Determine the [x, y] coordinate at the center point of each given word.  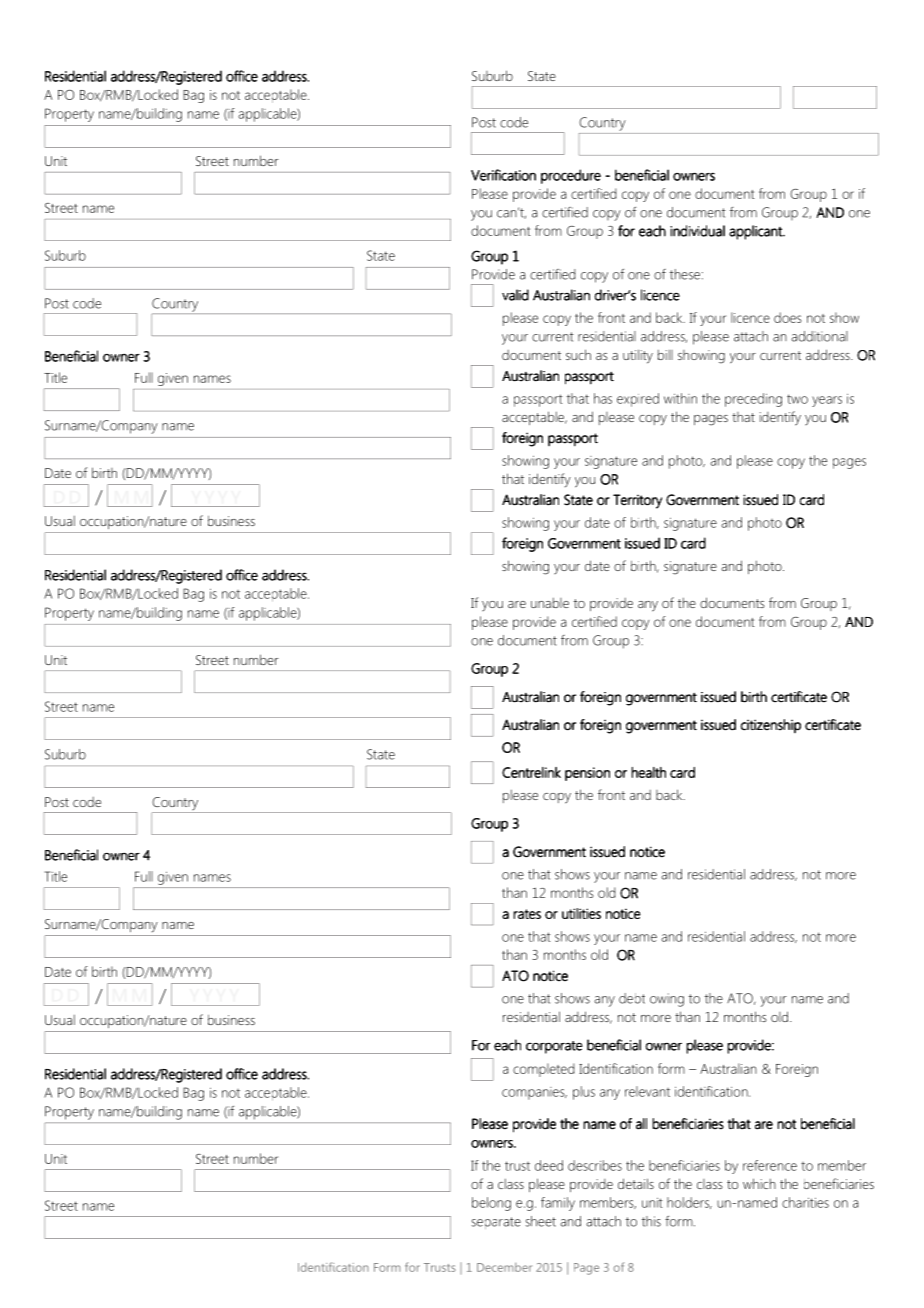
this [651, 1221]
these [684, 274]
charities [805, 1202]
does [787, 317]
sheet [541, 1221]
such [578, 354]
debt [632, 998]
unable [550, 603]
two [797, 399]
